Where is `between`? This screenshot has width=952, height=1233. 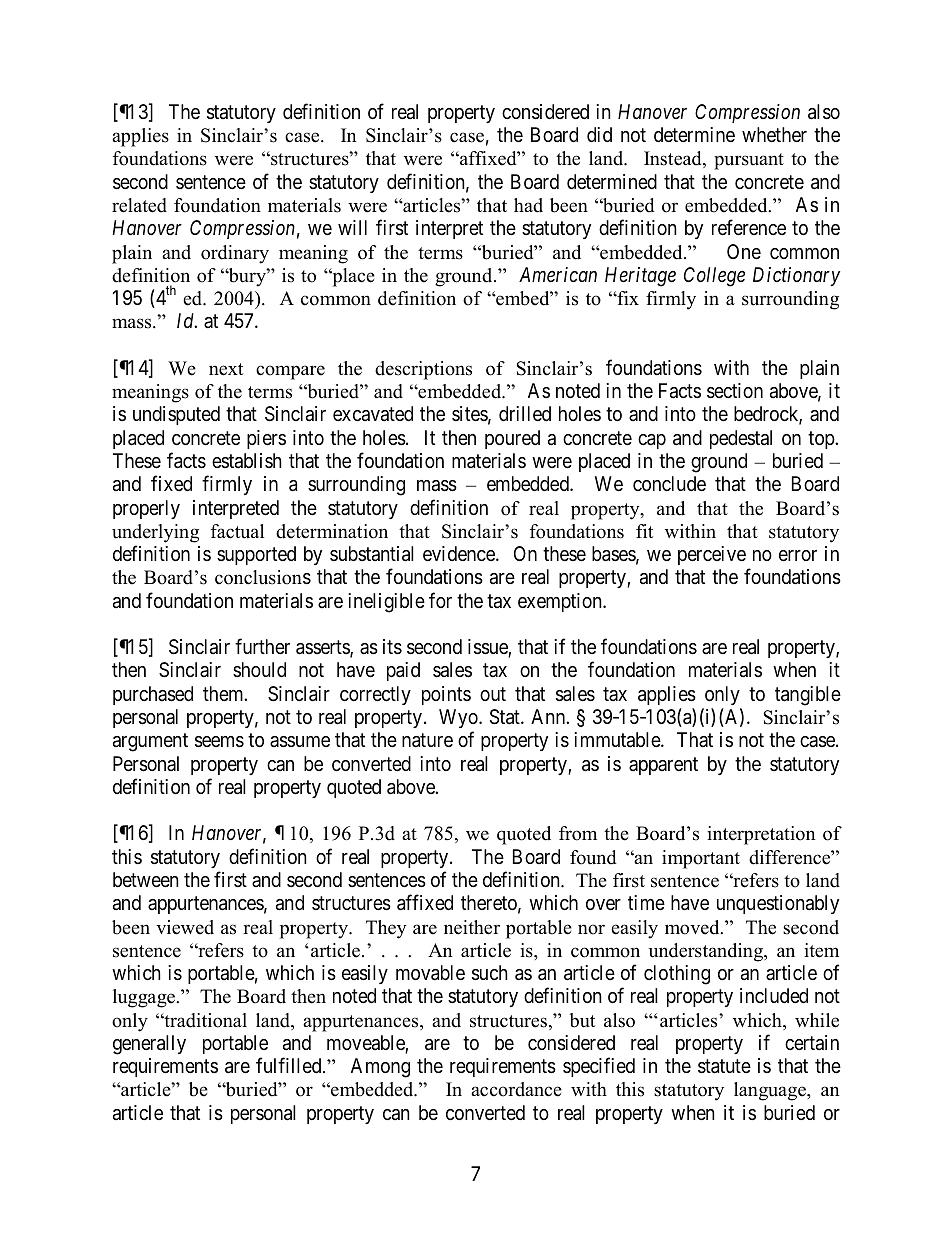
between is located at coordinates (146, 879).
